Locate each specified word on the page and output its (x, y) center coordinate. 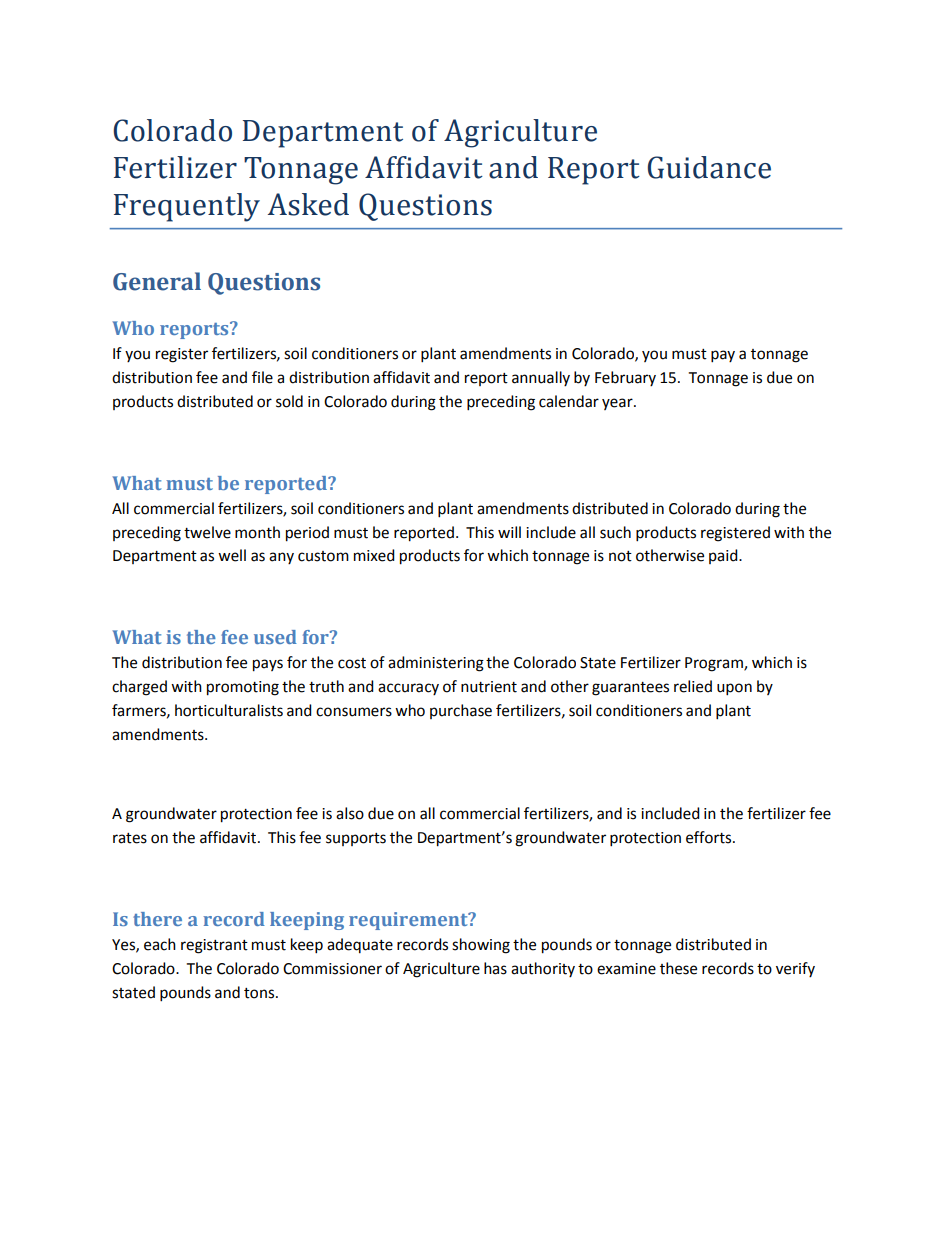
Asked (308, 204)
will (509, 532)
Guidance (709, 167)
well (232, 555)
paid (724, 556)
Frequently (187, 207)
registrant (214, 946)
